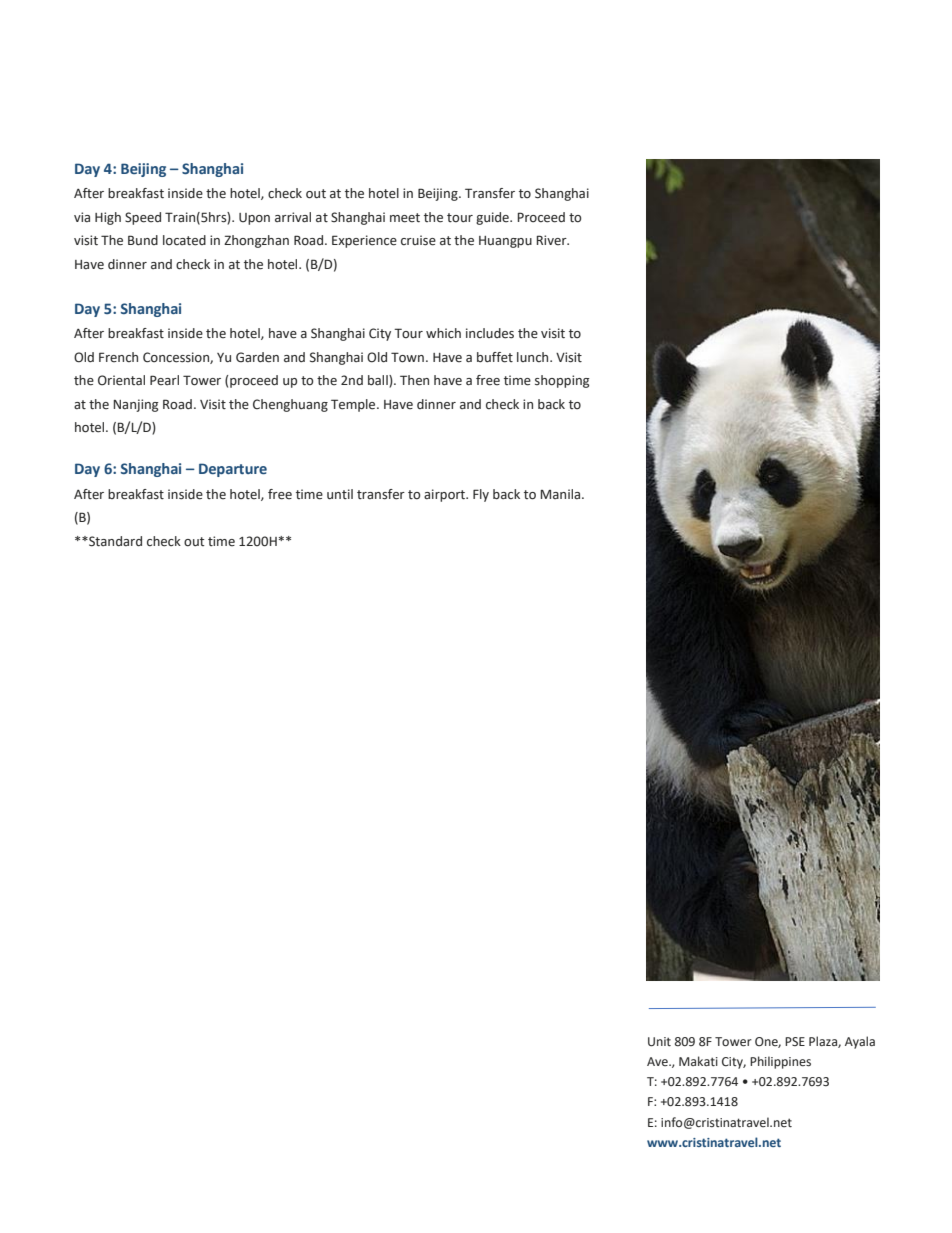  I want to click on located, so click(184, 240).
